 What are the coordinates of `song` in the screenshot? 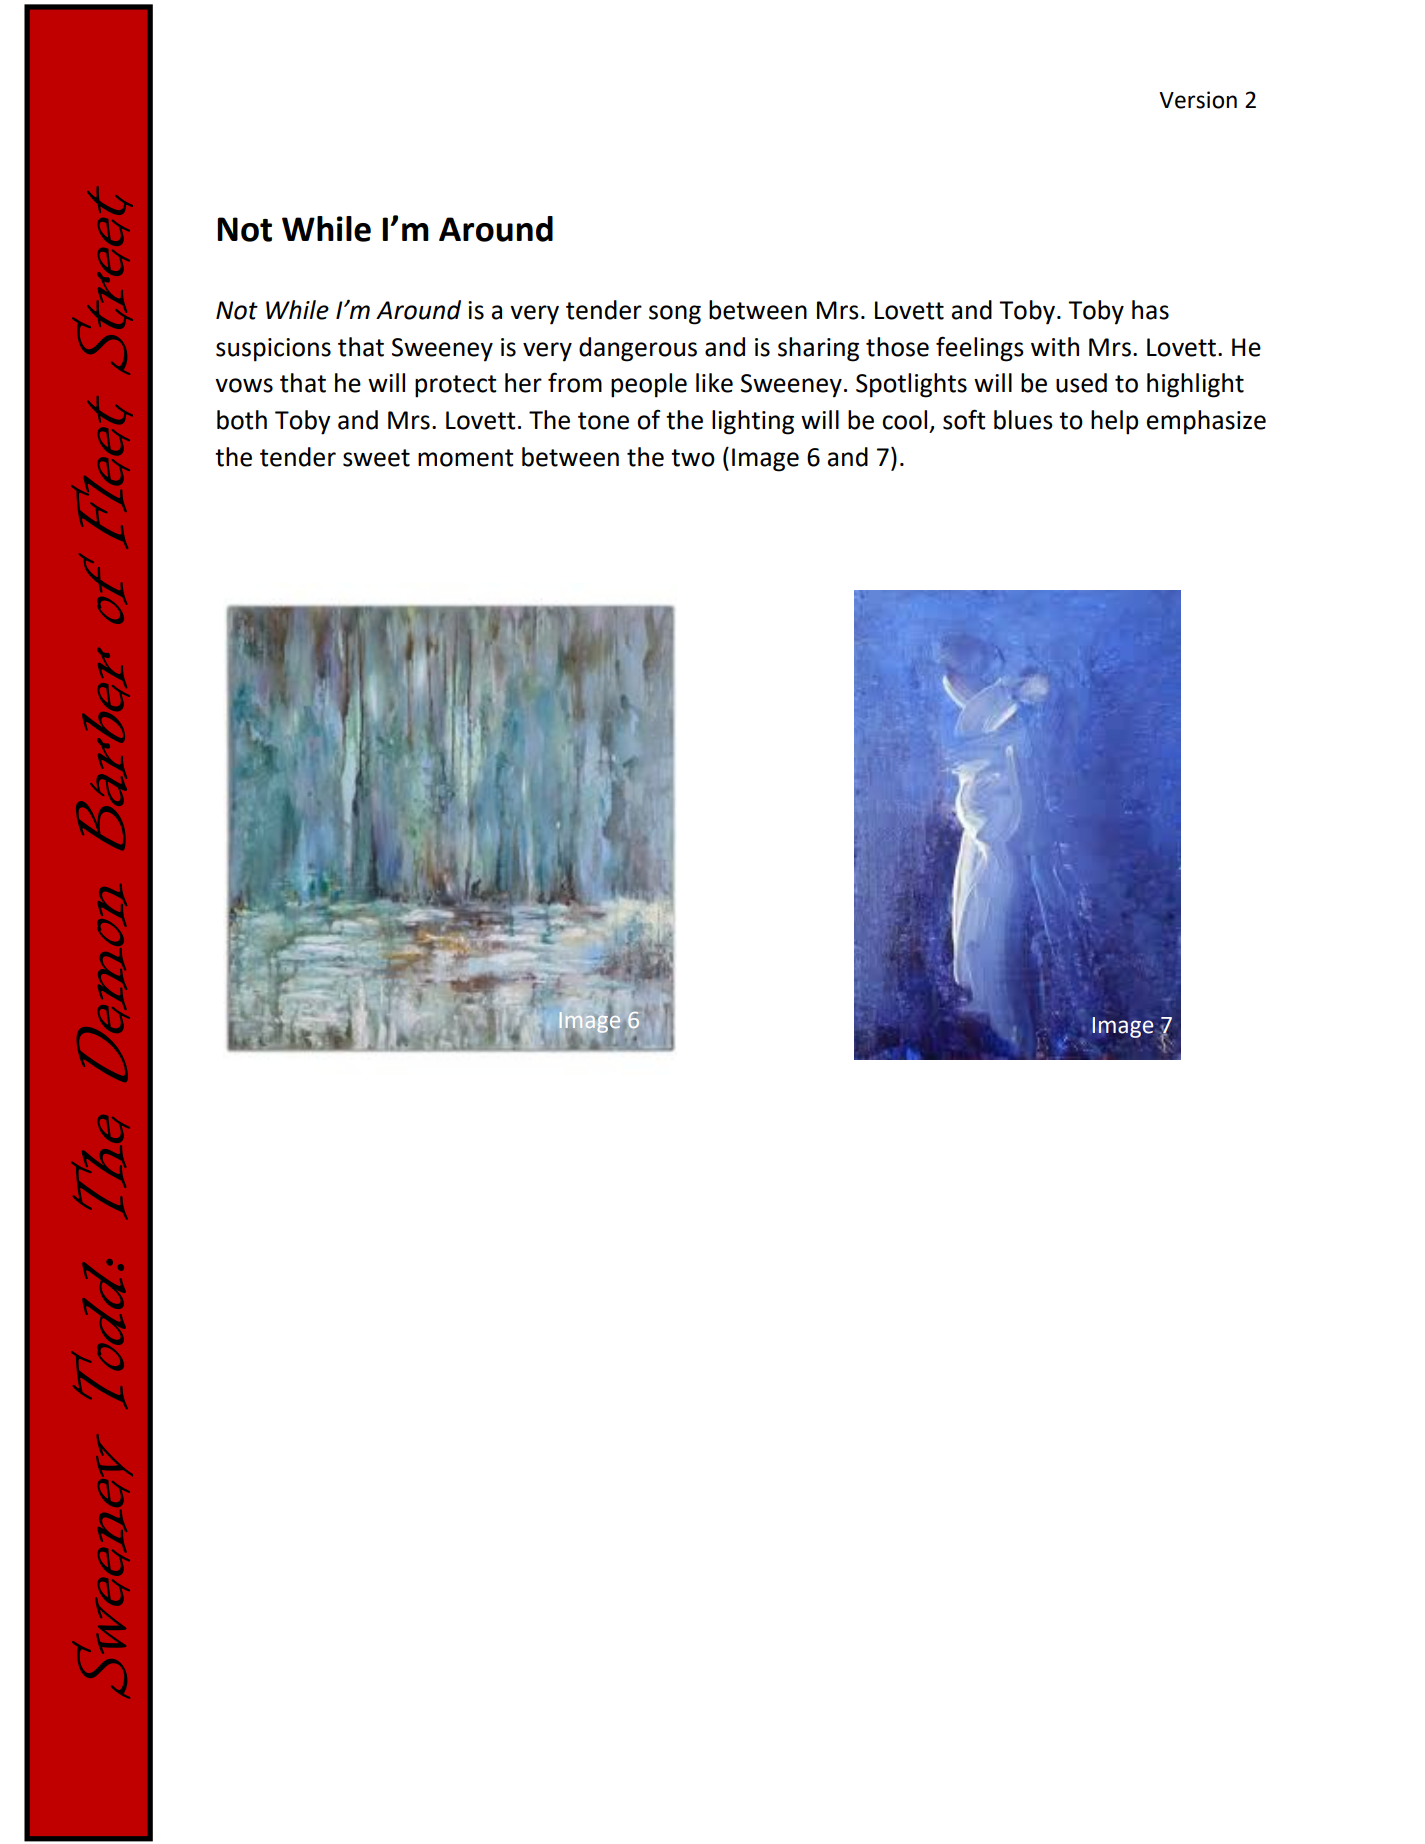 It's located at (675, 315).
